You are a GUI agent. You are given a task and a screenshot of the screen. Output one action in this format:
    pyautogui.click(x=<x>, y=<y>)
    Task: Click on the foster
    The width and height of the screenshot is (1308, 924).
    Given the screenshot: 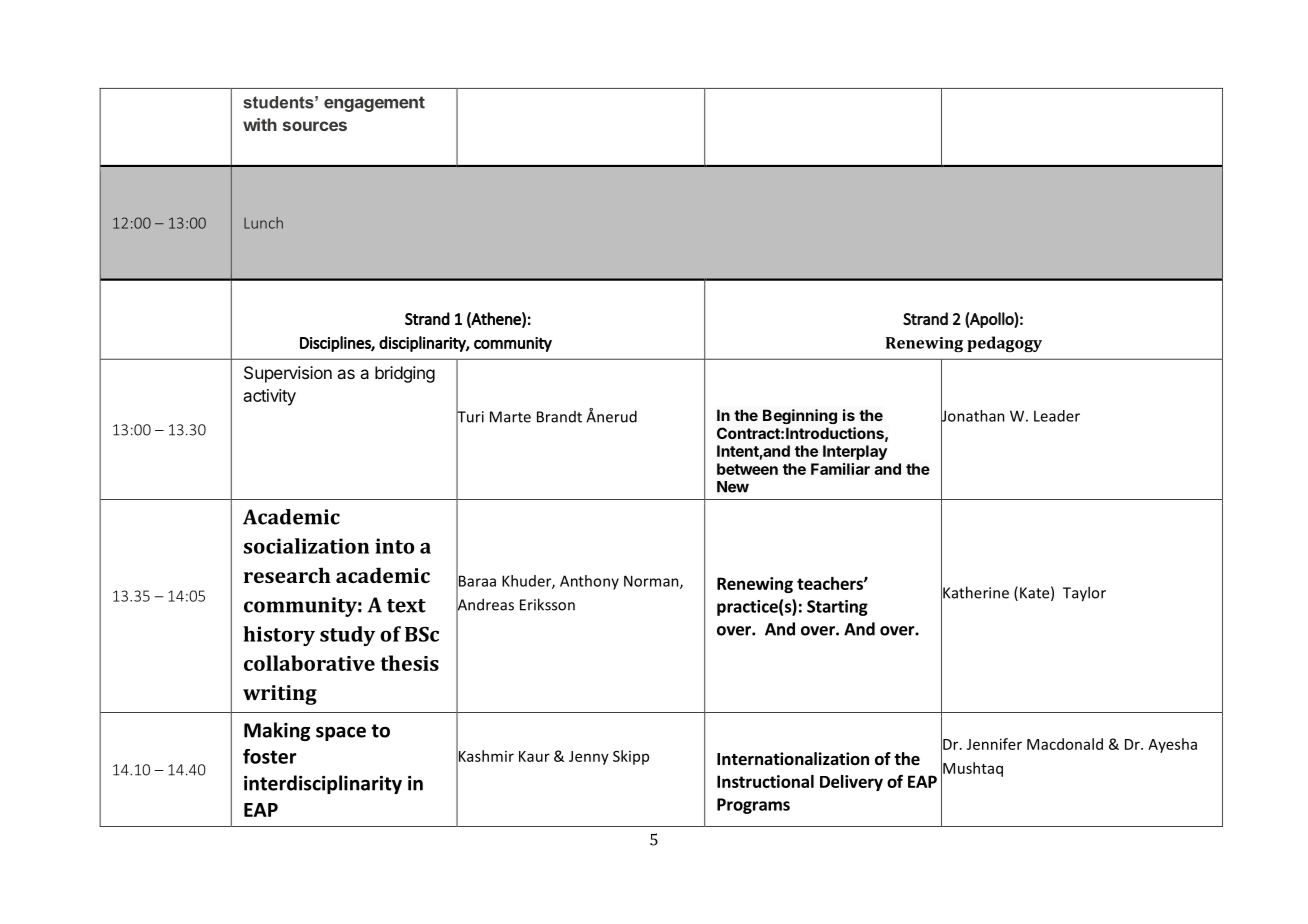 What is the action you would take?
    pyautogui.click(x=269, y=756)
